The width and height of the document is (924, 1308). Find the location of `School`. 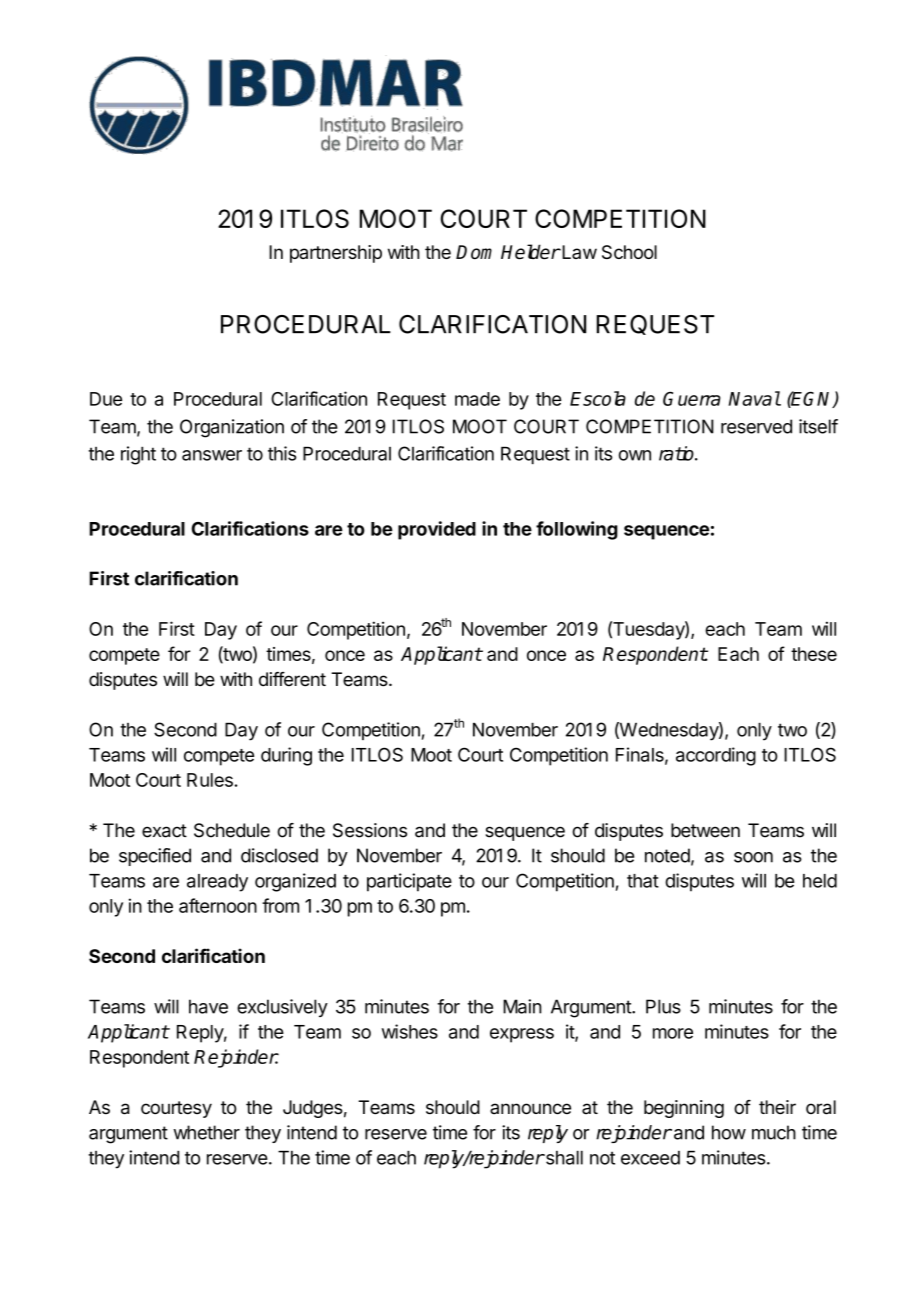

School is located at coordinates (629, 252).
